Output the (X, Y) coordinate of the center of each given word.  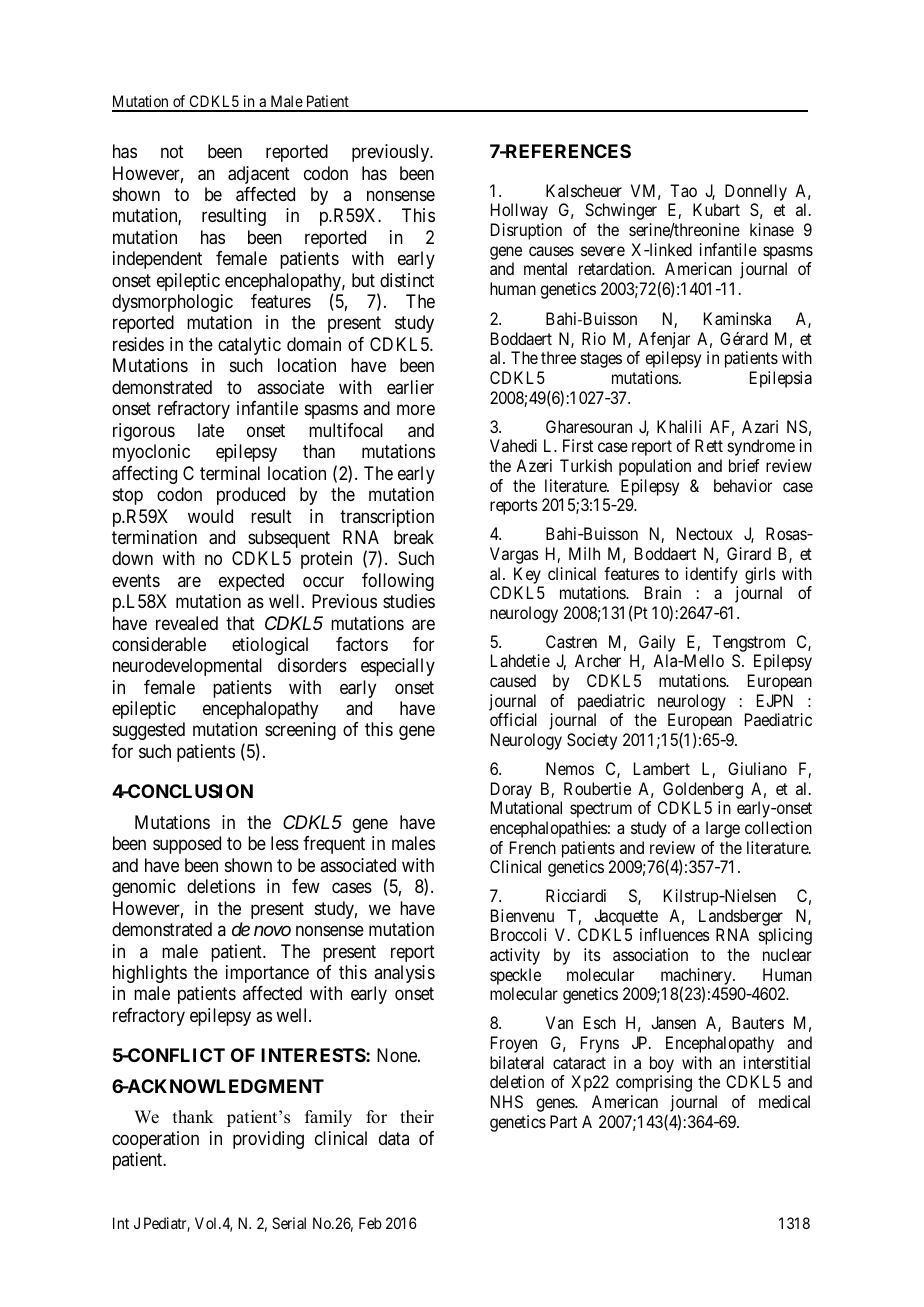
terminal (230, 473)
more (416, 410)
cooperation (155, 1140)
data (394, 1138)
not (172, 151)
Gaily (657, 643)
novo (272, 931)
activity (515, 956)
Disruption (526, 231)
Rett (709, 445)
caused (513, 680)
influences (675, 934)
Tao (683, 190)
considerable (159, 644)
